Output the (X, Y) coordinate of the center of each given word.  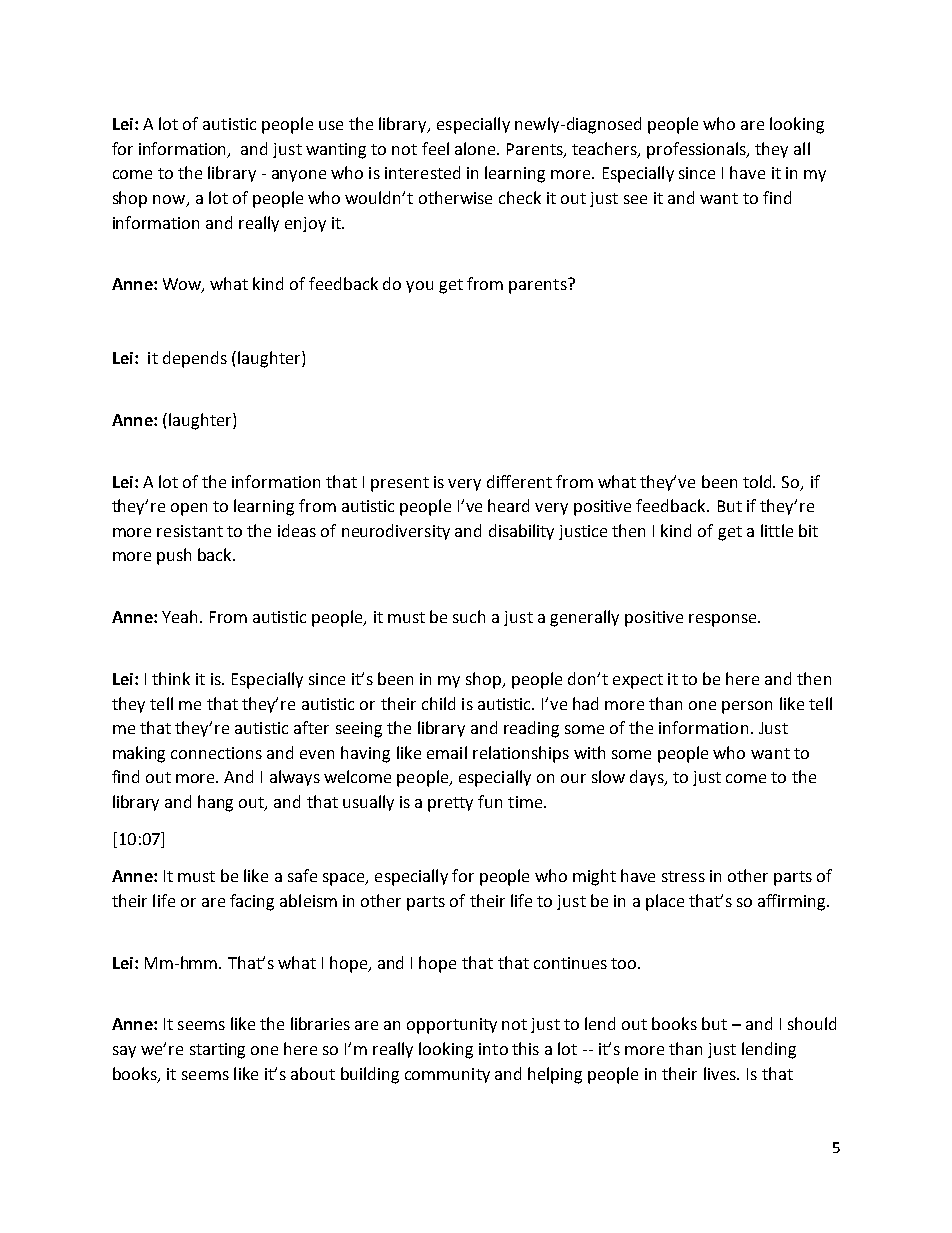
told (759, 481)
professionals (697, 150)
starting (217, 1051)
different (519, 481)
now (170, 201)
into (493, 1049)
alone (476, 148)
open (189, 509)
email (447, 752)
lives (721, 1073)
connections (216, 753)
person (747, 707)
